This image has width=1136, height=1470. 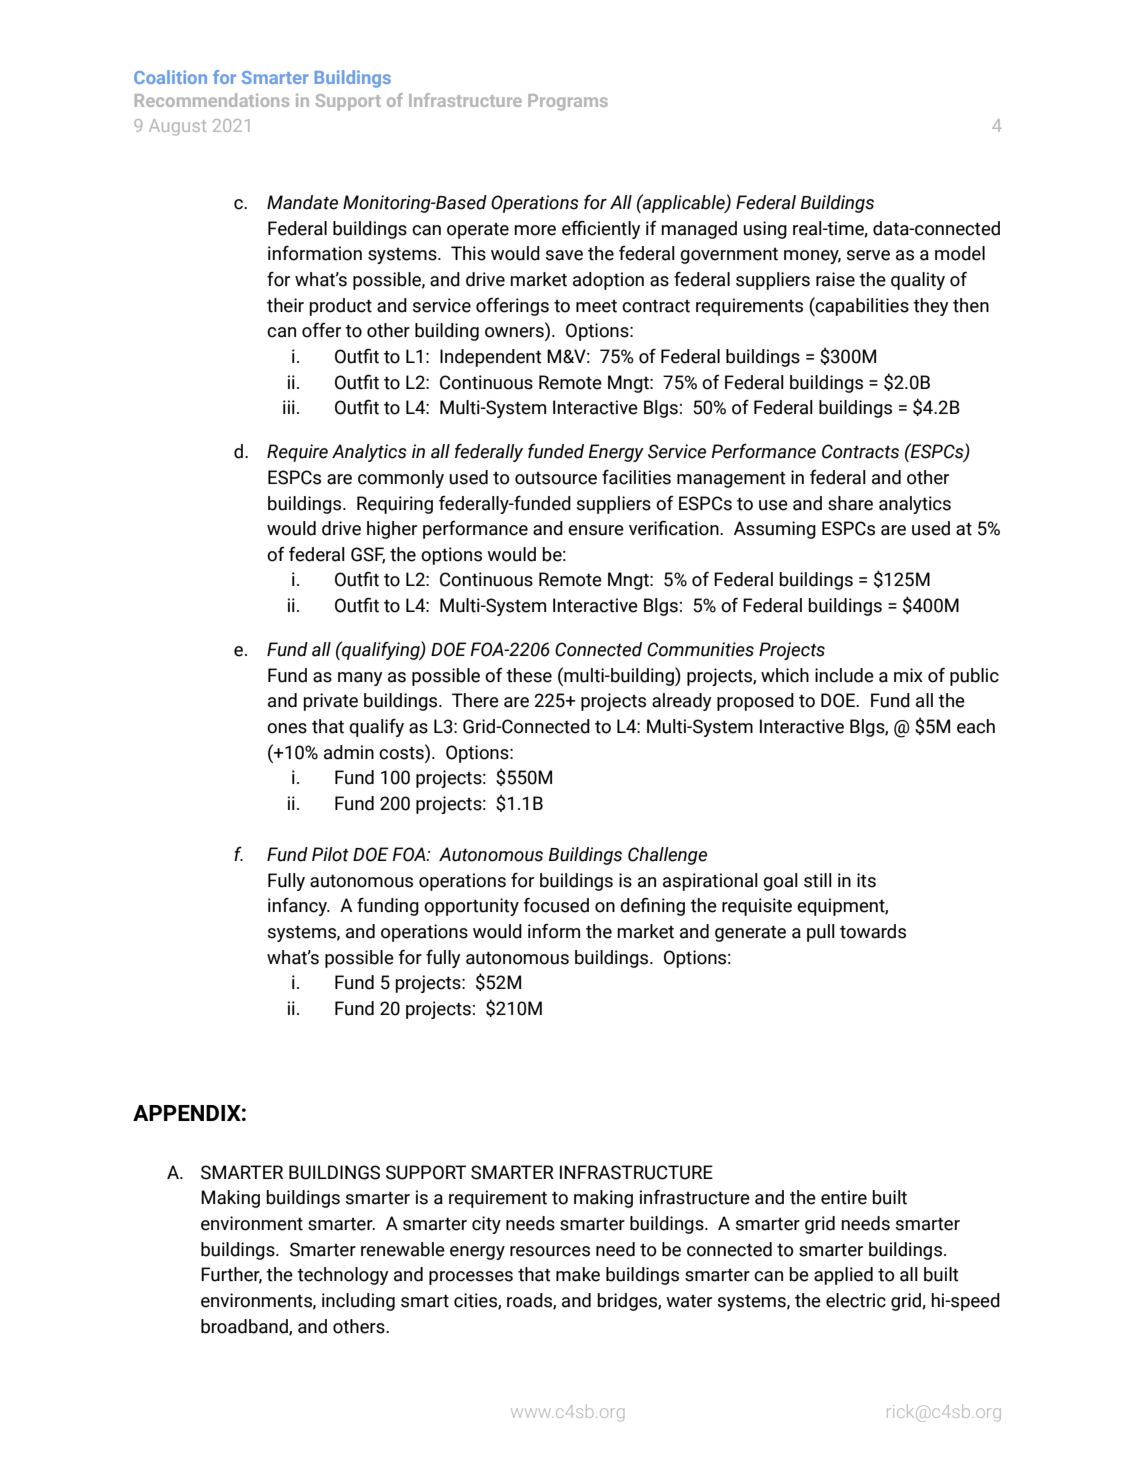 What do you see at coordinates (850, 503) in the image?
I see `share` at bounding box center [850, 503].
